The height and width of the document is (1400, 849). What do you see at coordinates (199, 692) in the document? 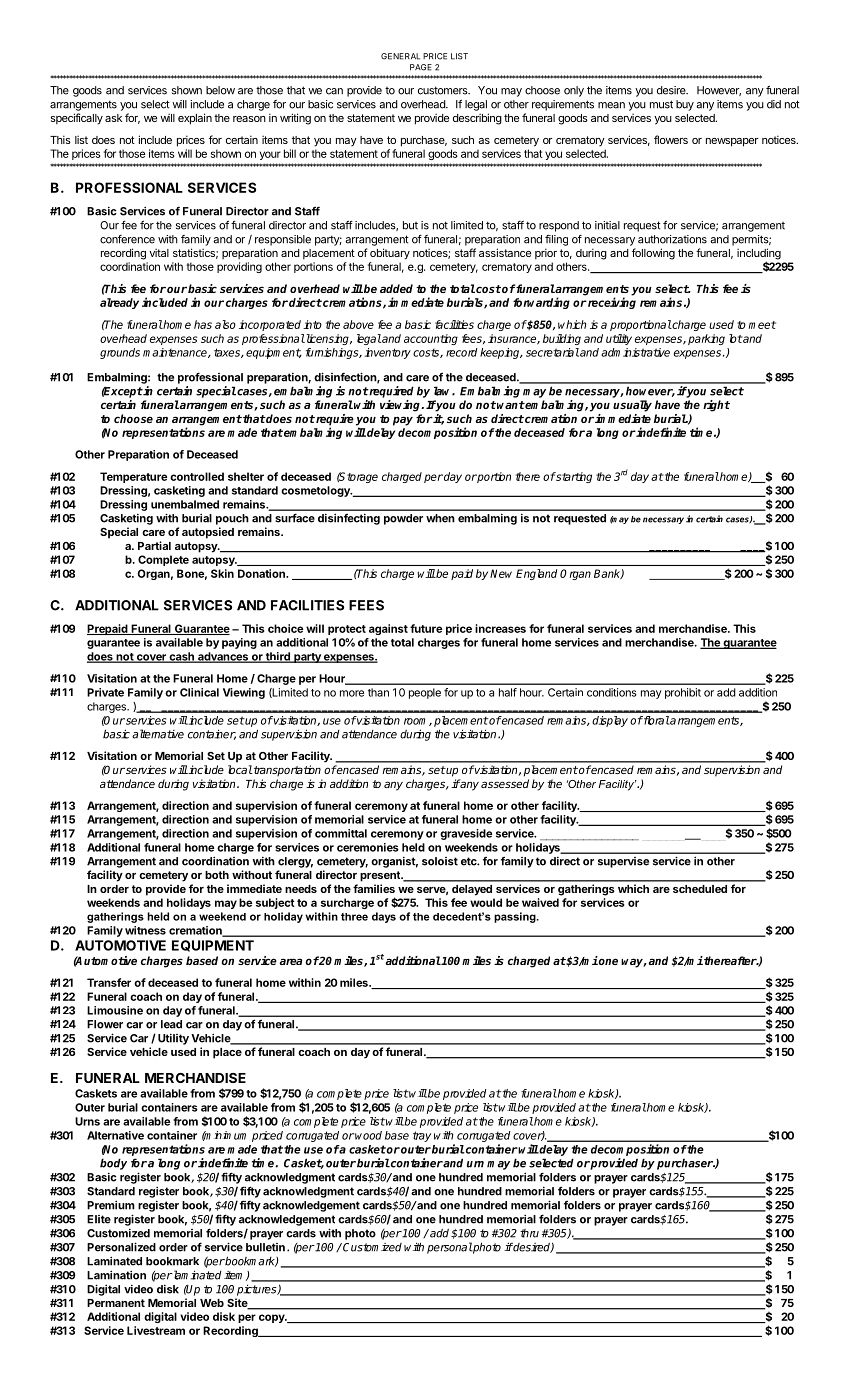
I see `Clinical` at bounding box center [199, 692].
